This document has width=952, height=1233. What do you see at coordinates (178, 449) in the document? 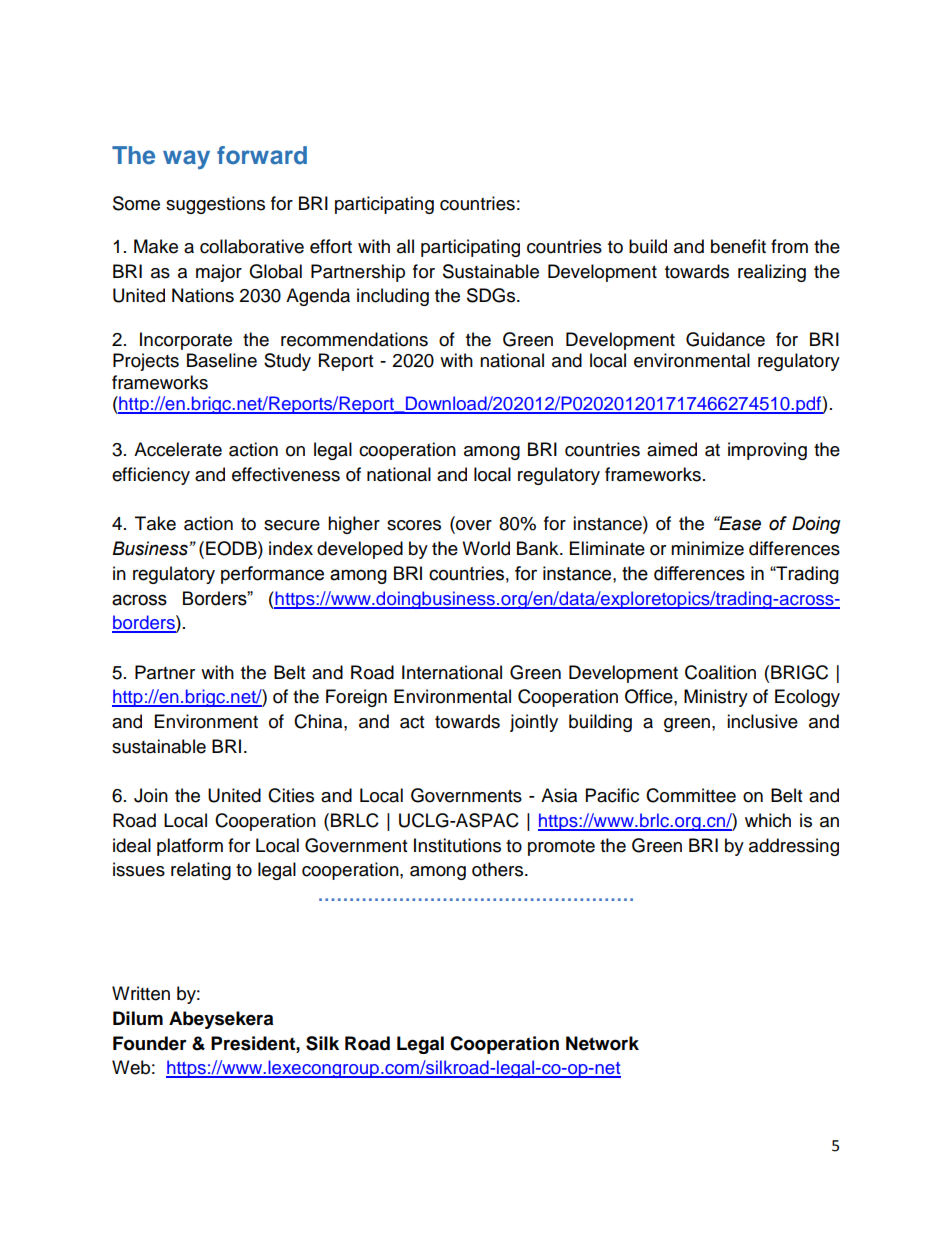
I see `Accelerate` at bounding box center [178, 449].
